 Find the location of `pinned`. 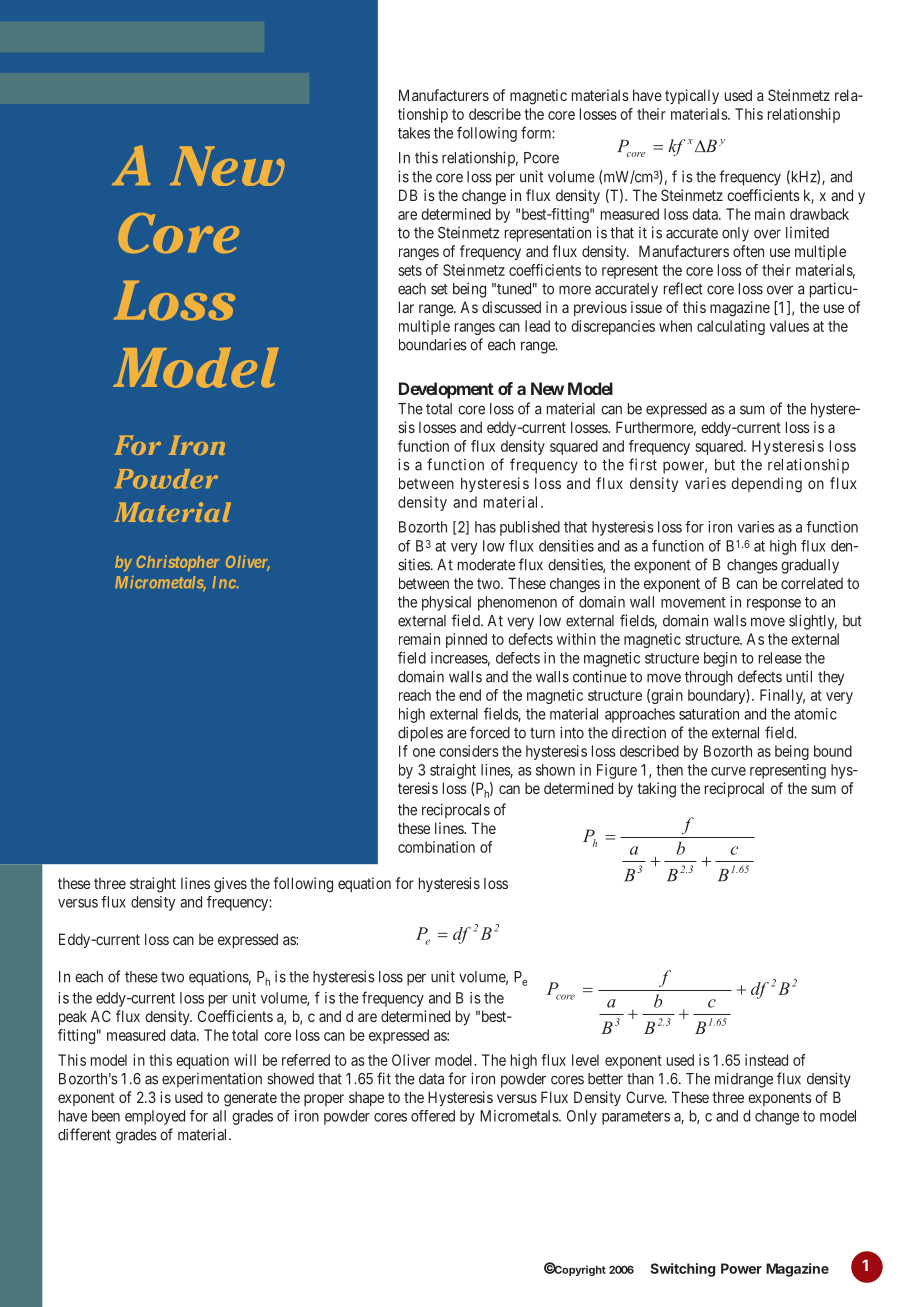

pinned is located at coordinates (466, 640).
